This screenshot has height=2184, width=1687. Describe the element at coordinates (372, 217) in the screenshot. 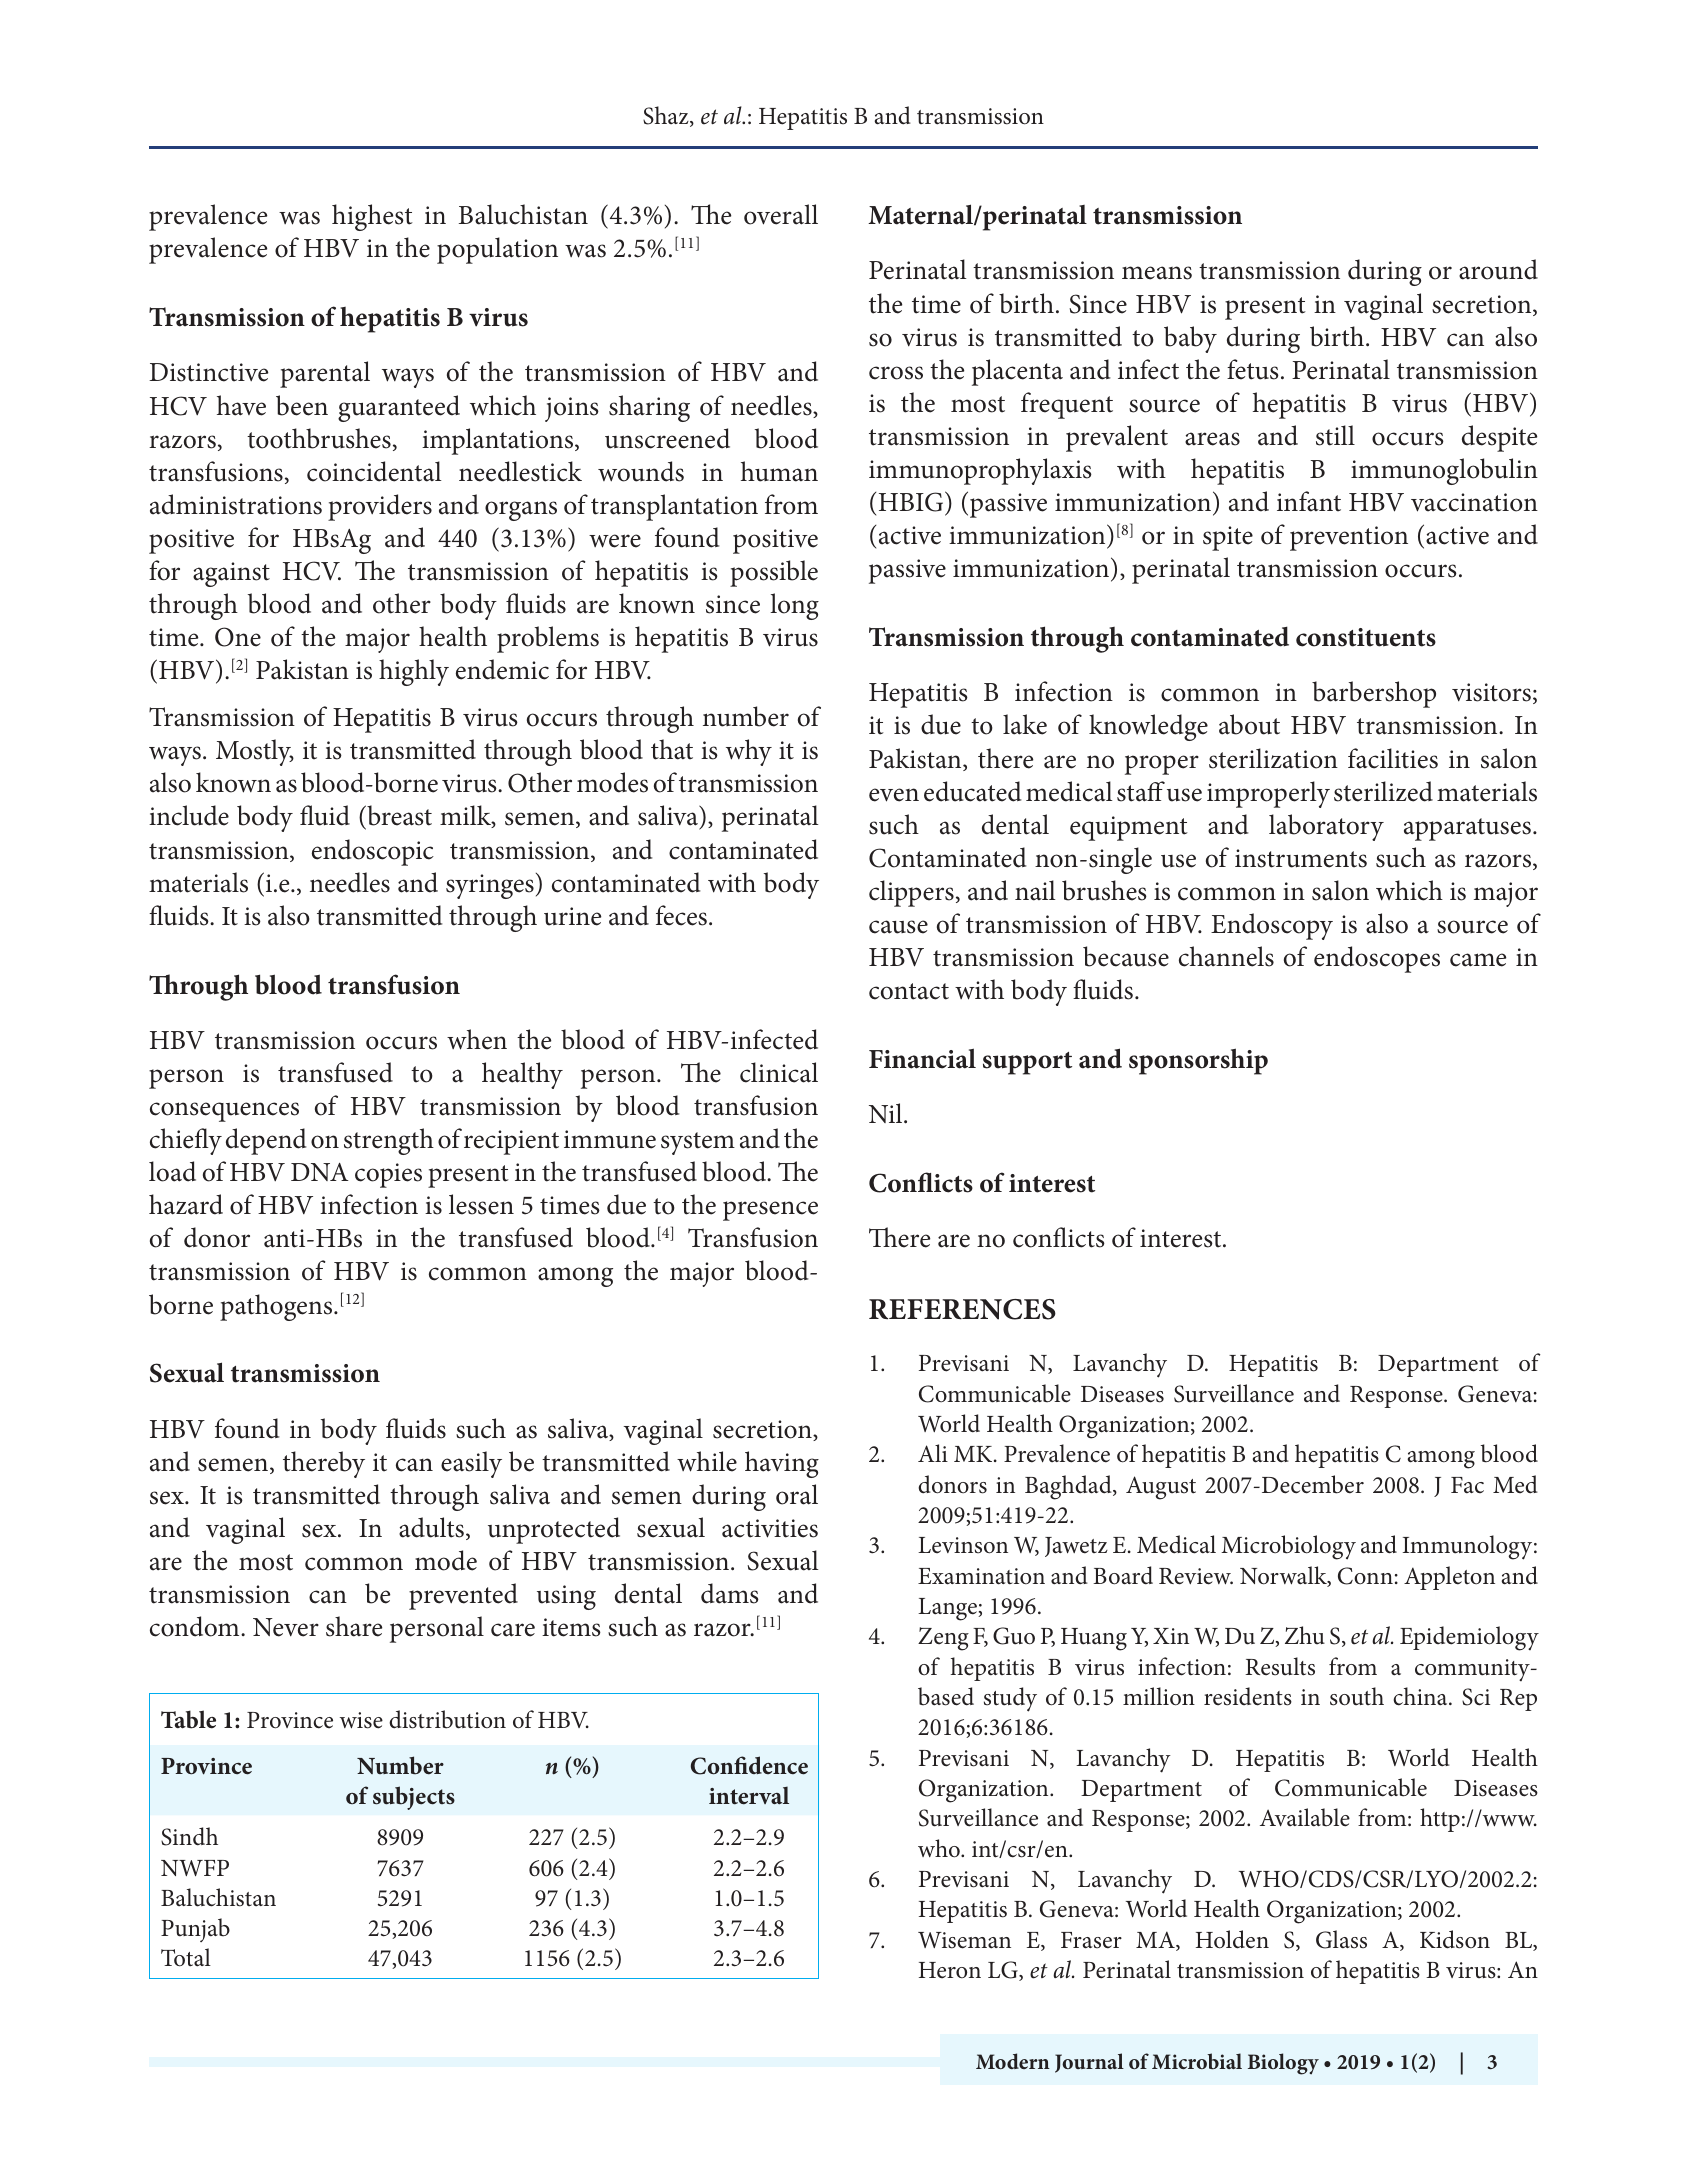

I see `highest` at that location.
